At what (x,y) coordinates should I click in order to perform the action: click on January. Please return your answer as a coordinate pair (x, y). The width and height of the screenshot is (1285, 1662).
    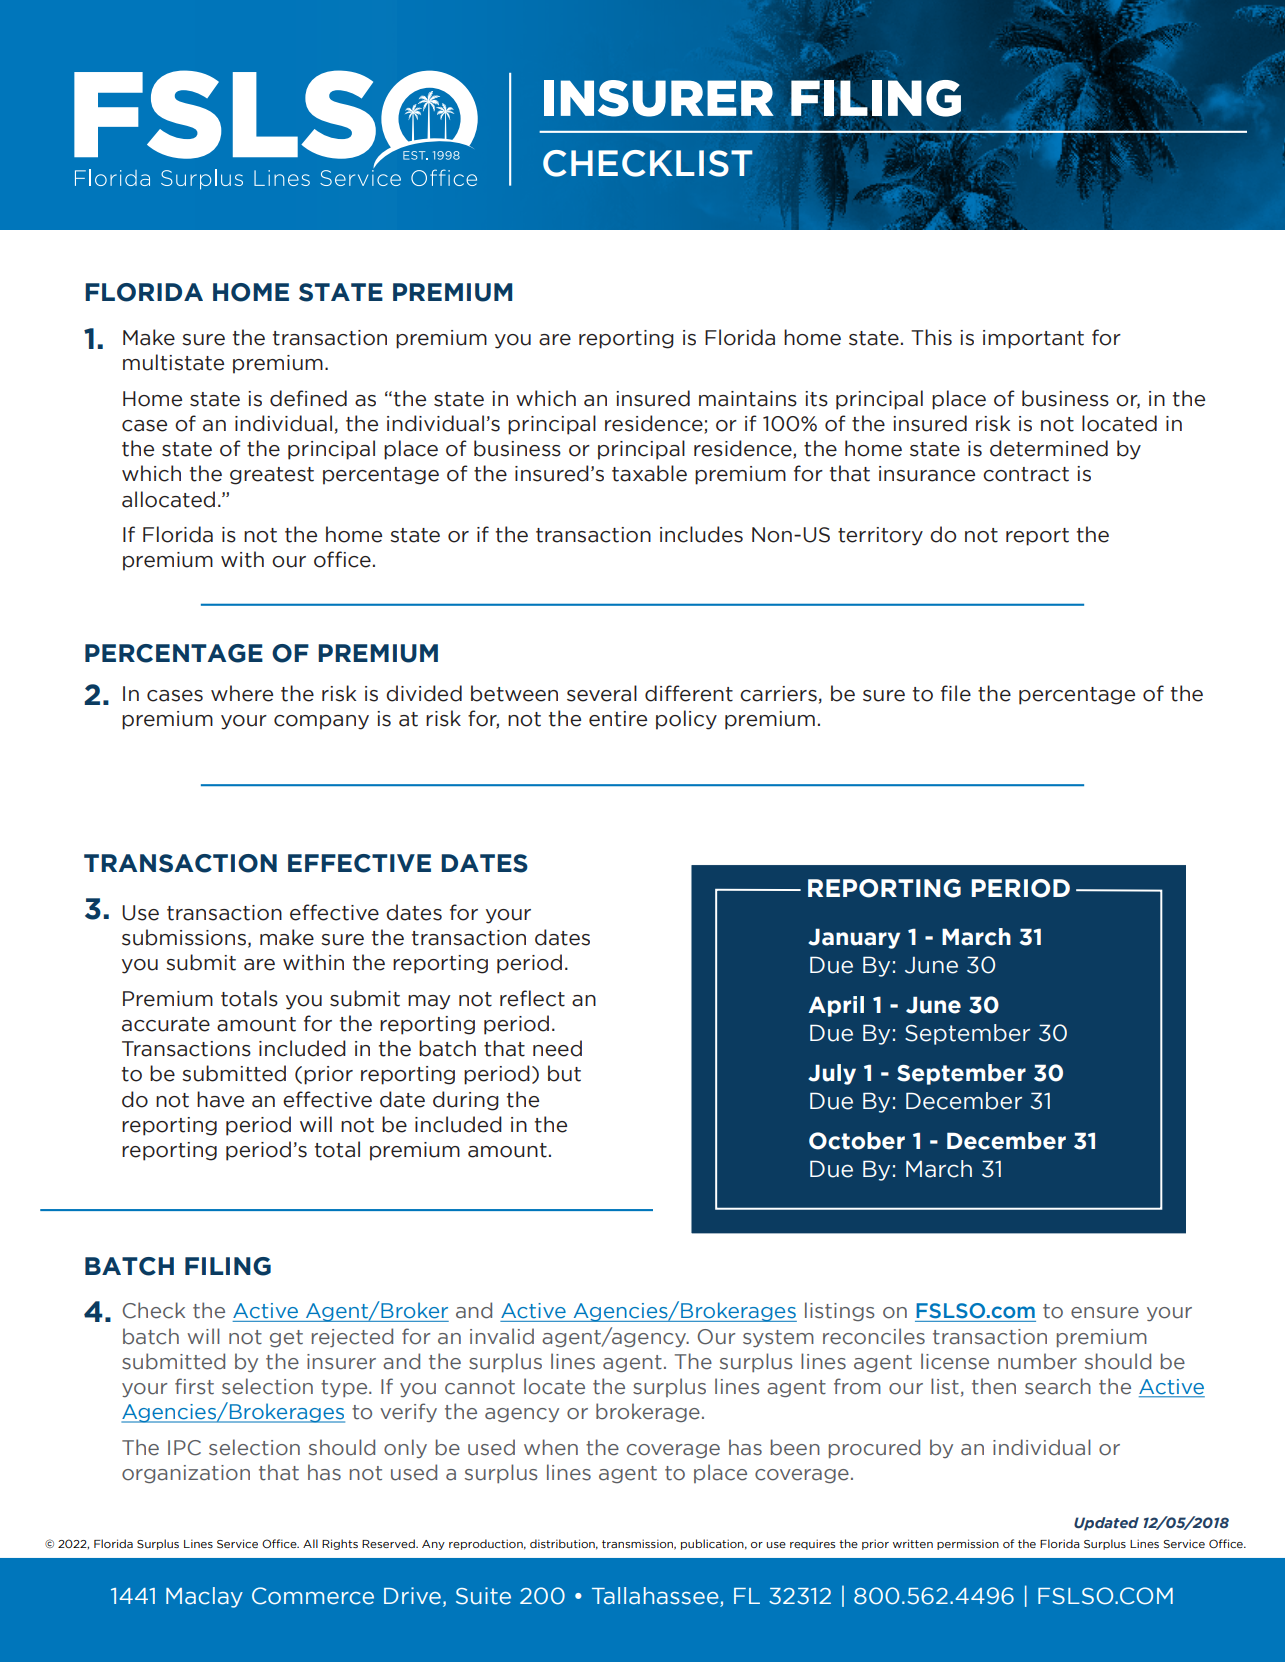
    Looking at the image, I should click on (854, 938).
